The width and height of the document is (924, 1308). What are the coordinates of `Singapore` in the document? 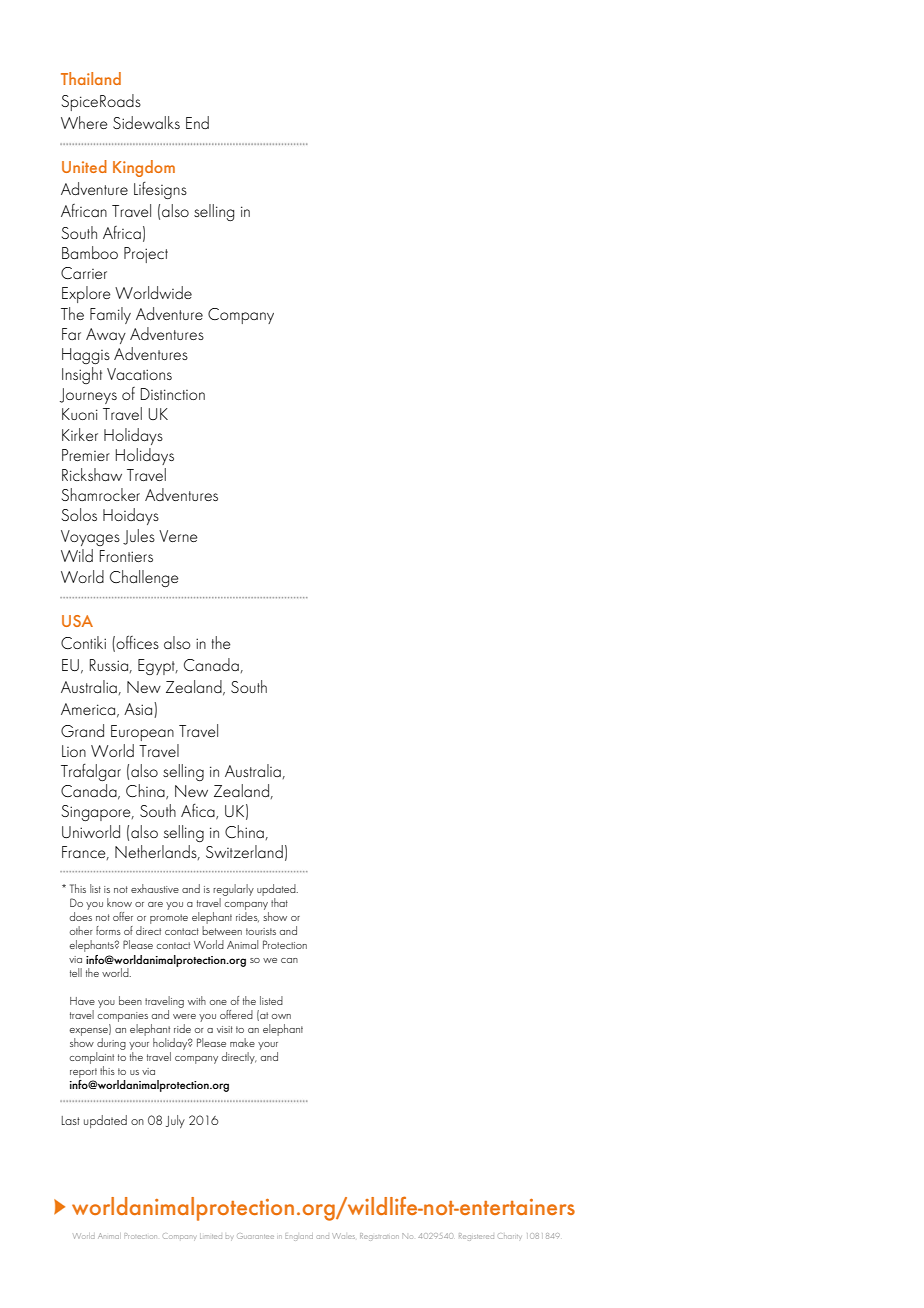 It's located at (97, 813).
